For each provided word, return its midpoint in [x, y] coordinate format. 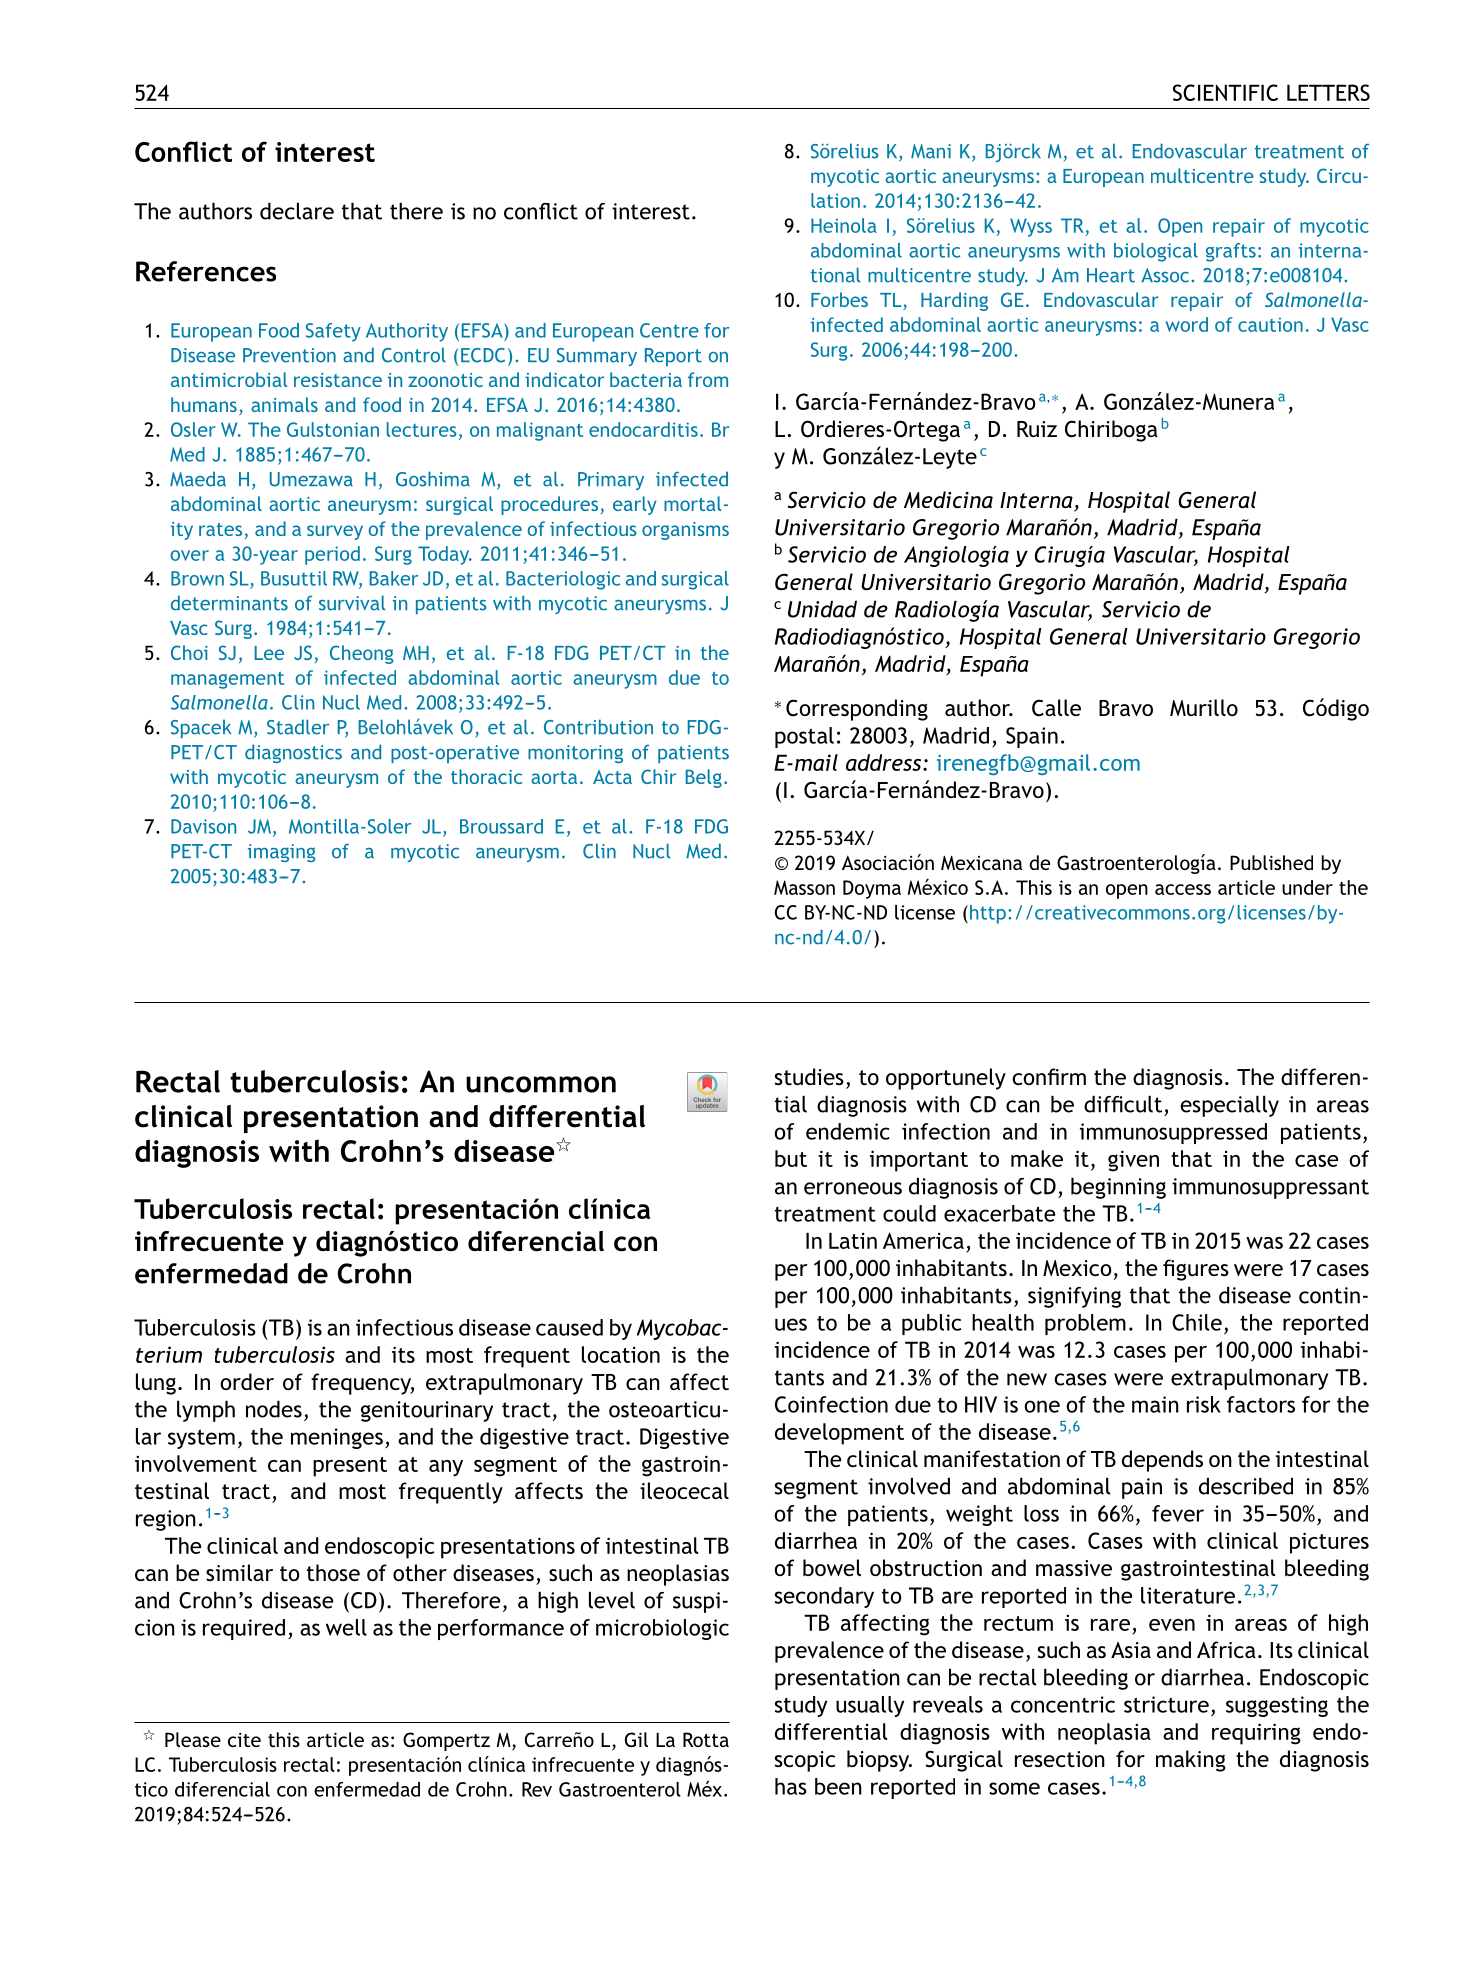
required [244, 1629]
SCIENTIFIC [1225, 92]
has [791, 1786]
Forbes [839, 299]
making [1191, 1761]
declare [297, 211]
